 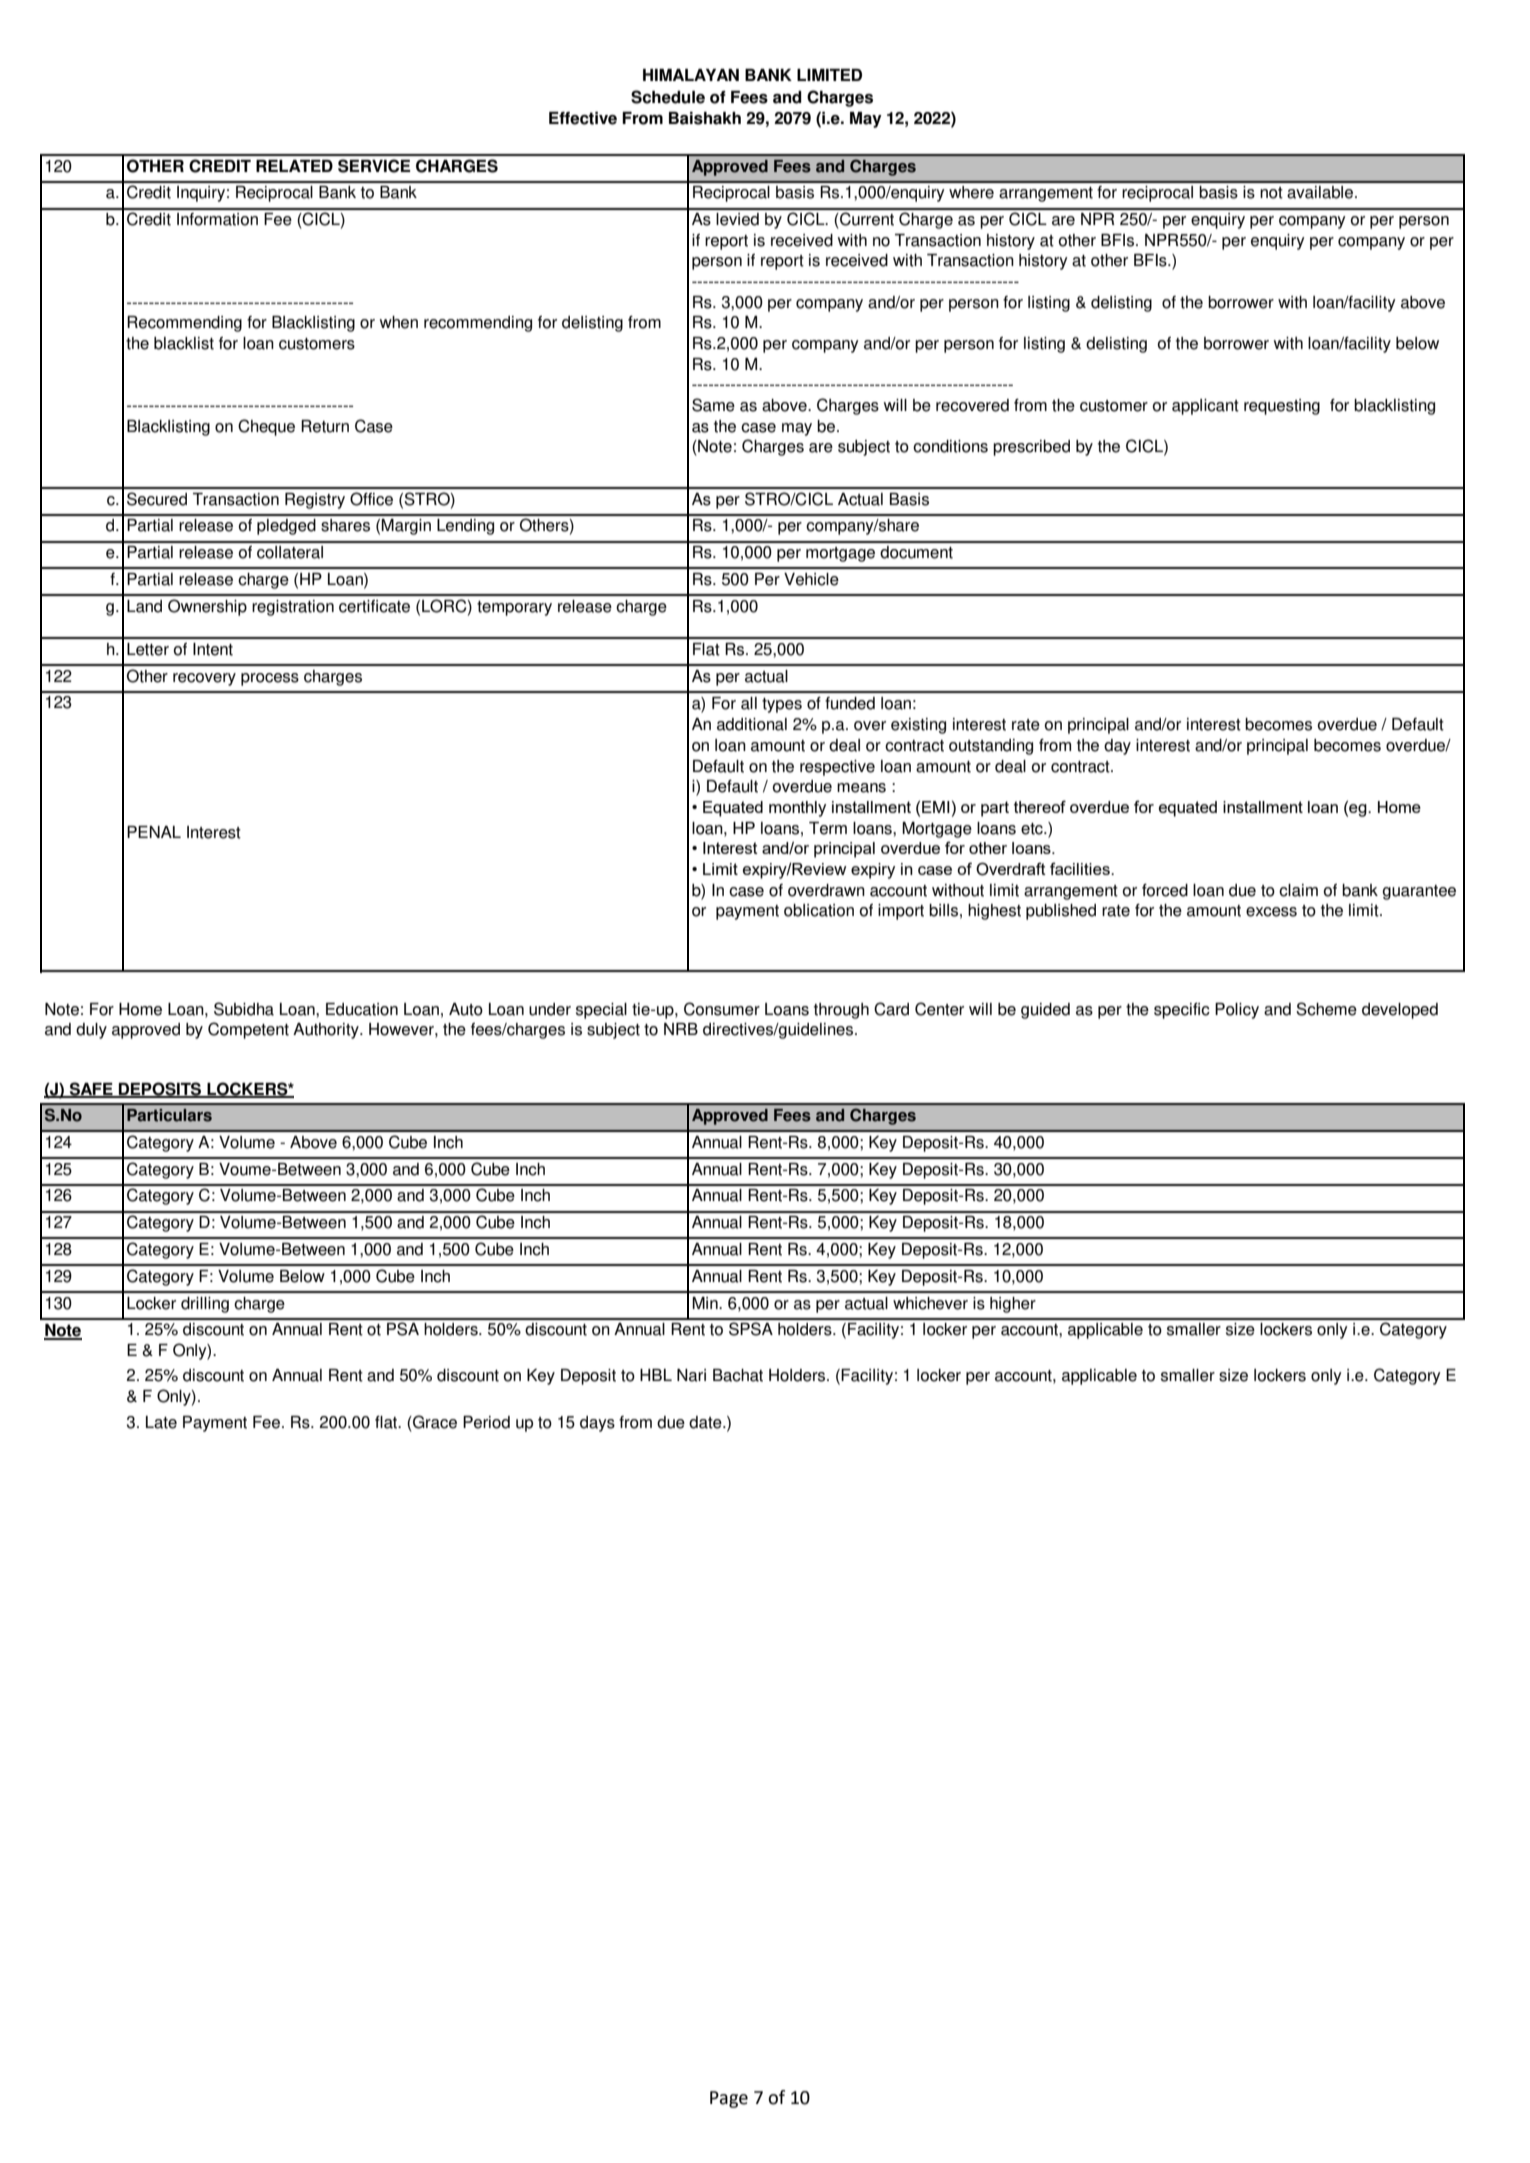 I want to click on whichever, so click(x=930, y=1303).
